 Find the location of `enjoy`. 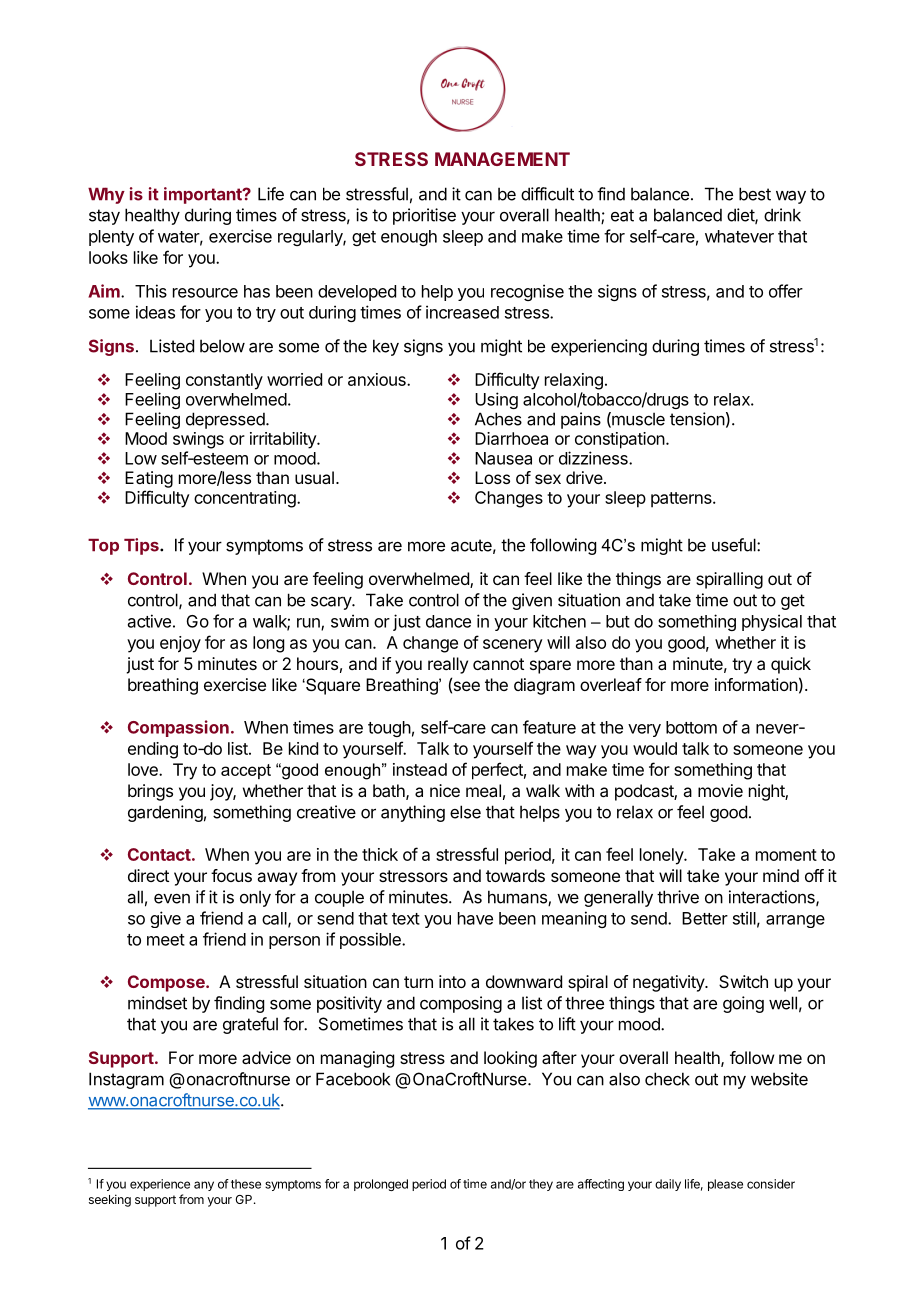

enjoy is located at coordinates (180, 644).
